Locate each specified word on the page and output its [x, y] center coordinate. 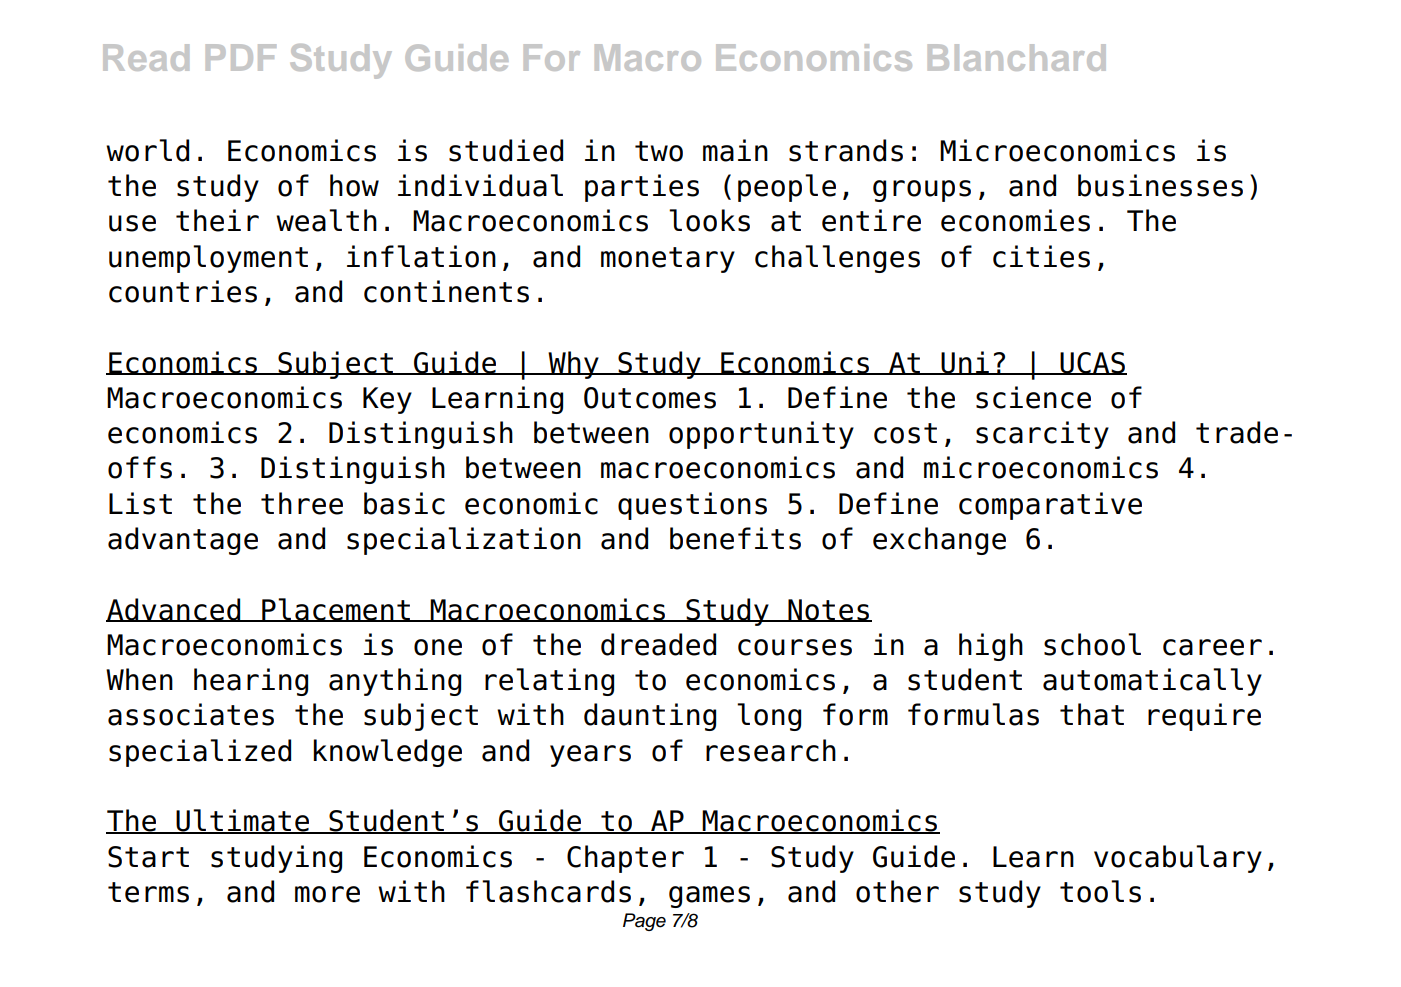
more [327, 894]
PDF [241, 57]
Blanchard [1017, 57]
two [659, 151]
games [709, 897]
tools [1100, 891]
